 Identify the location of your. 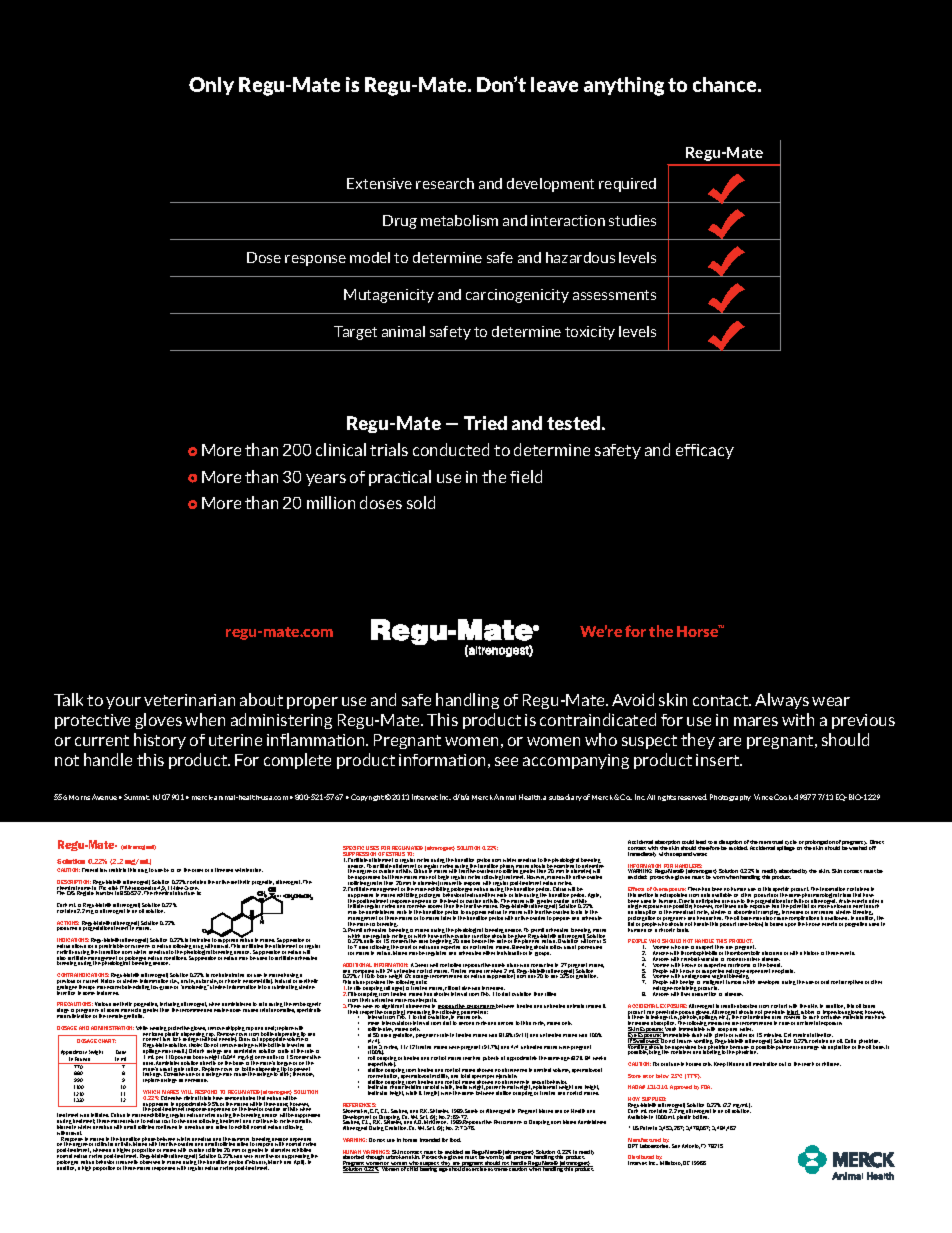
(123, 703).
